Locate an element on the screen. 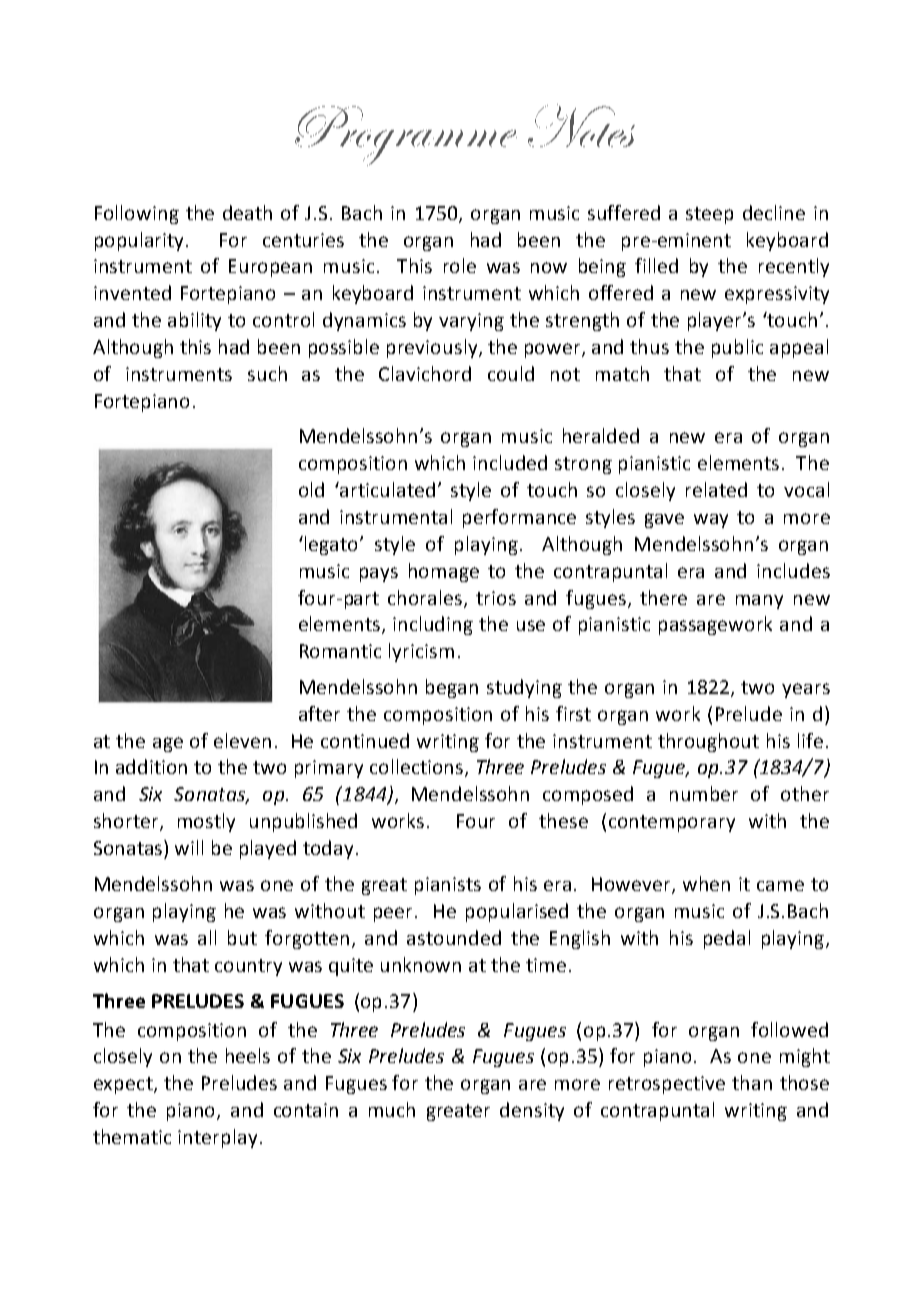  contain is located at coordinates (306, 1110).
